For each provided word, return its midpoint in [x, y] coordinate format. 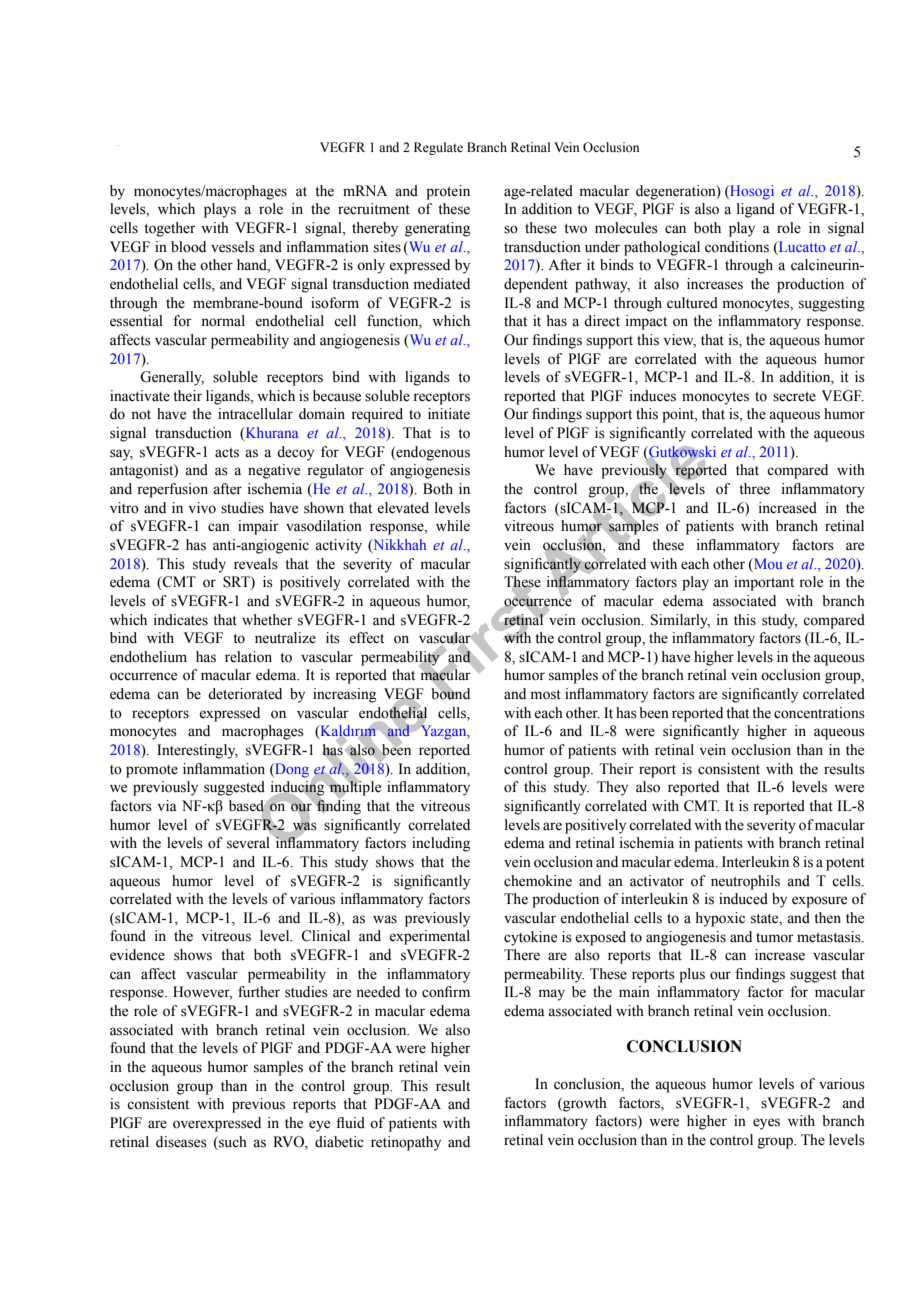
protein [448, 192]
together [170, 229]
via [167, 805]
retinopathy [406, 1143]
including [441, 844]
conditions [737, 247]
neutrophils [745, 882]
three [754, 489]
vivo [202, 508]
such [232, 1142]
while [453, 526]
